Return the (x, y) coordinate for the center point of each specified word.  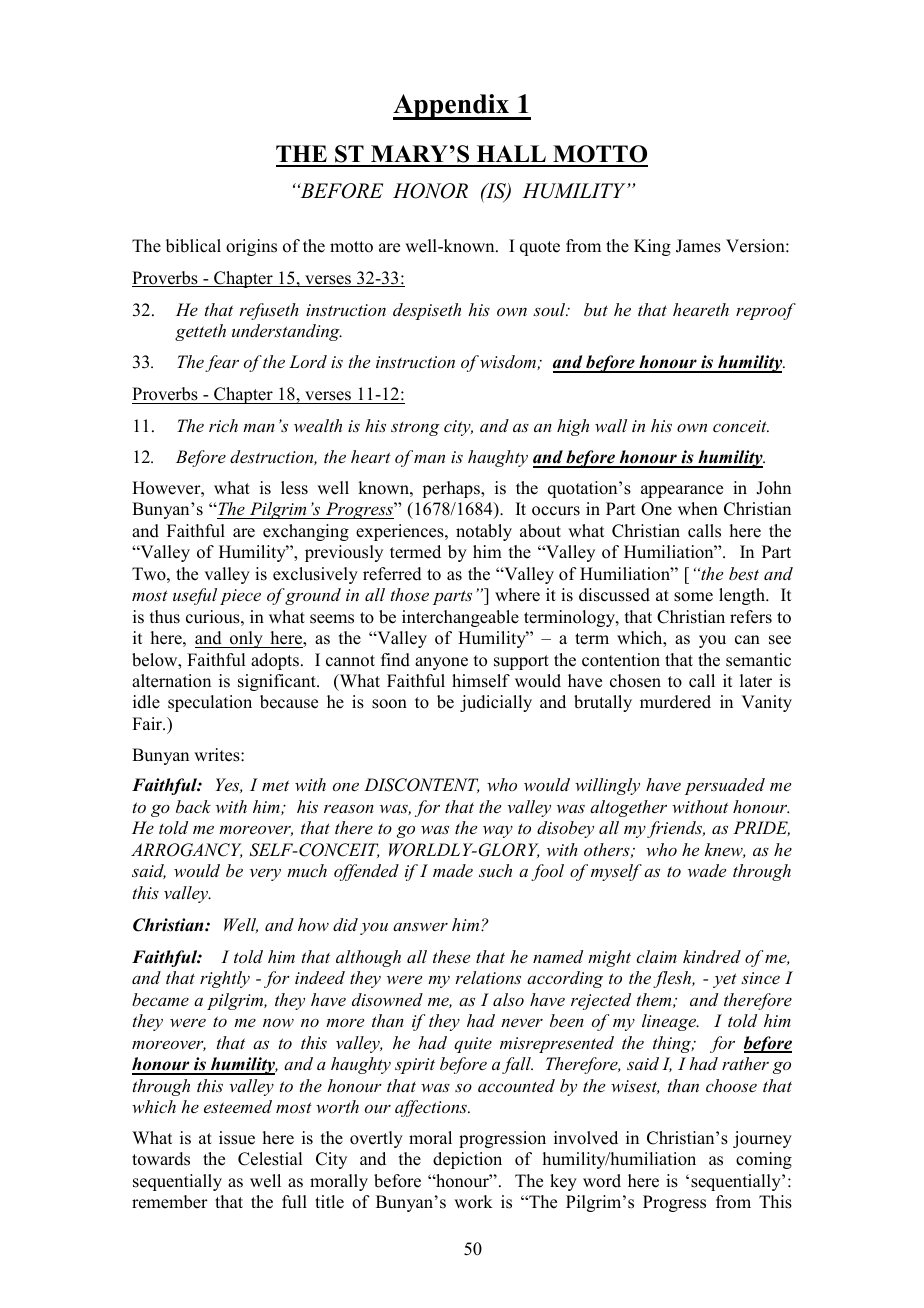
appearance (682, 491)
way (498, 832)
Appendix (452, 107)
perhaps (452, 489)
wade (707, 870)
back (193, 806)
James (698, 246)
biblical (193, 246)
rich (223, 425)
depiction (467, 1160)
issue (237, 1138)
